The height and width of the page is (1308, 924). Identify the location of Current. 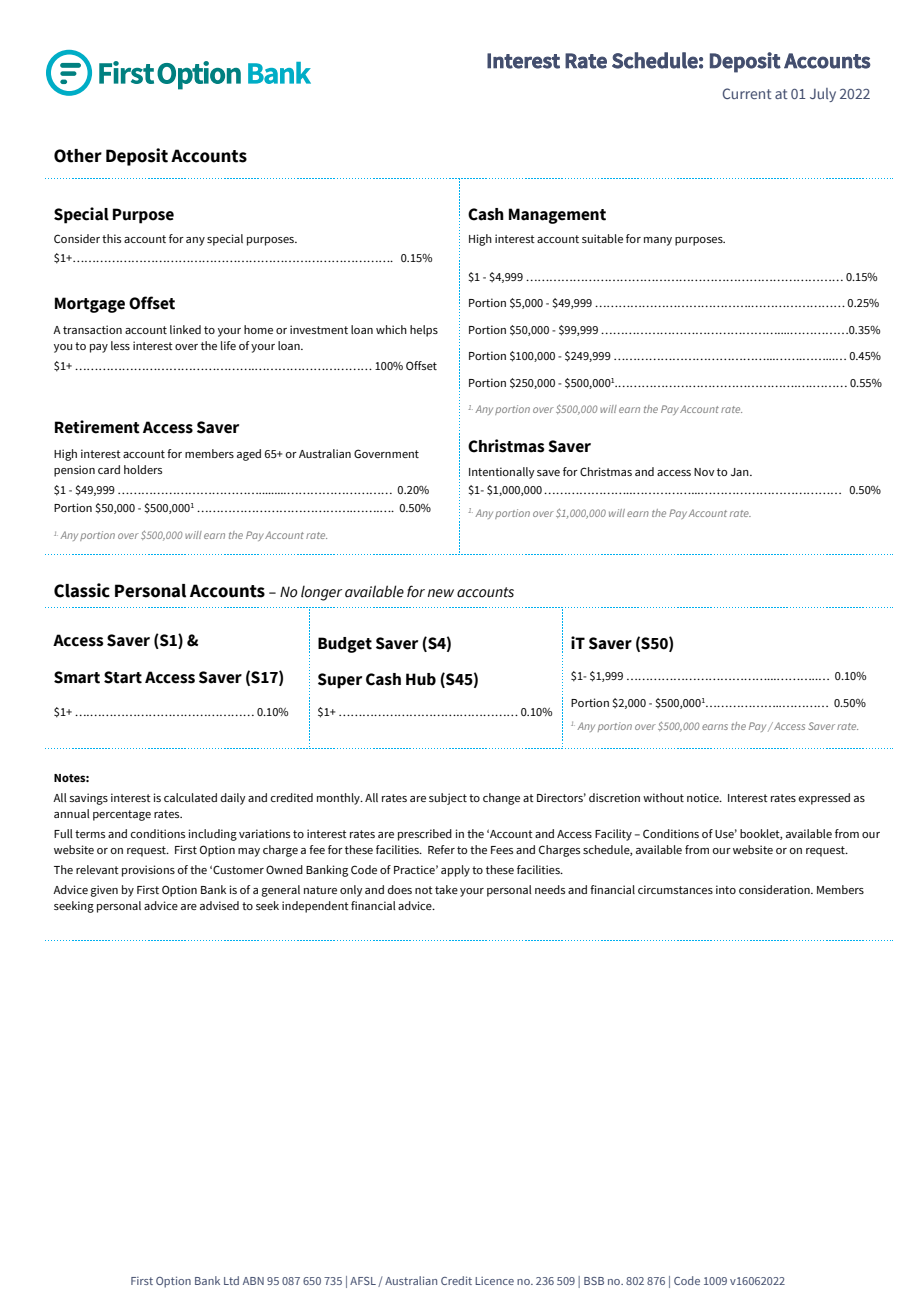
(747, 93).
